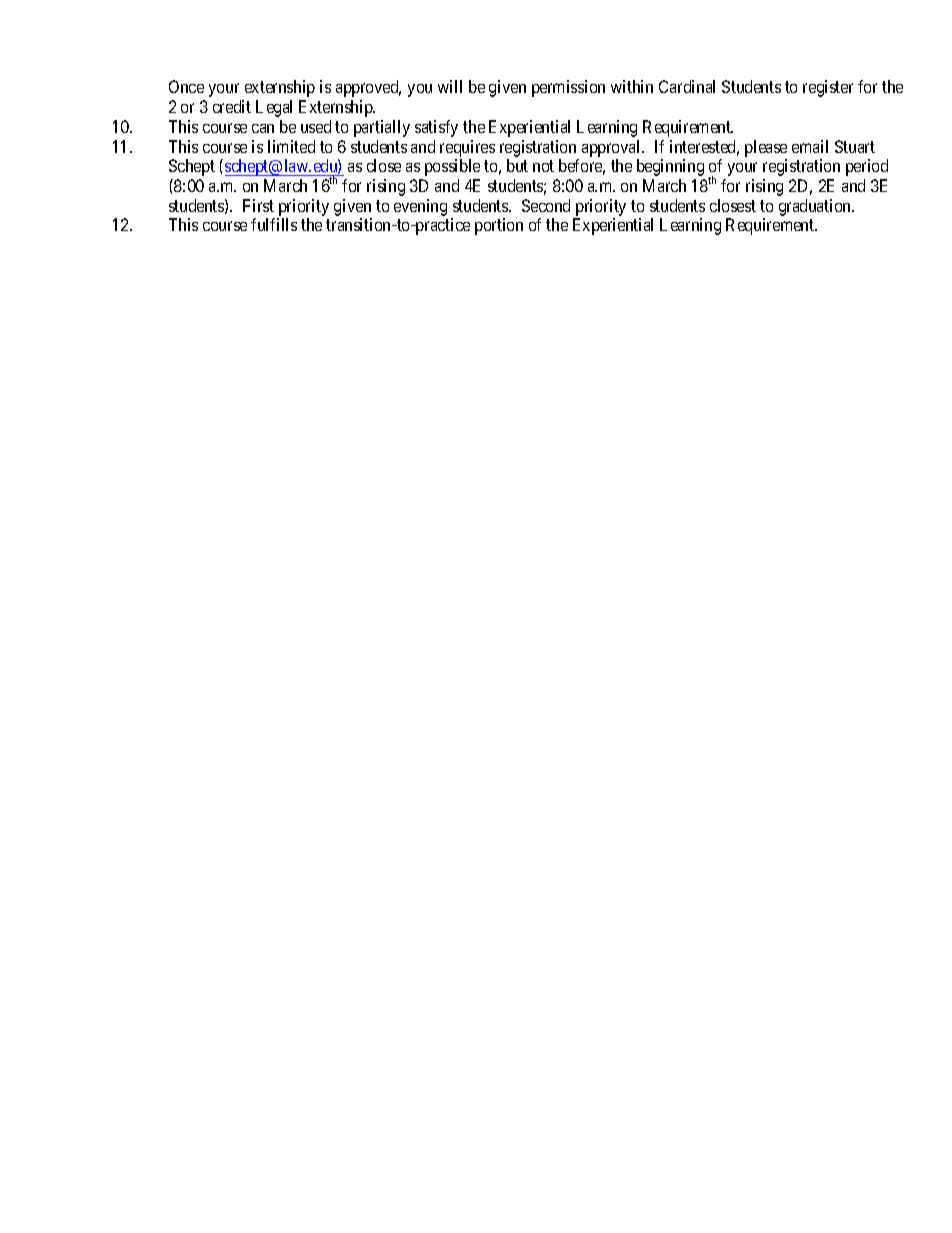 The width and height of the page is (952, 1233). Describe the element at coordinates (274, 224) in the page. I see `fulfills` at that location.
